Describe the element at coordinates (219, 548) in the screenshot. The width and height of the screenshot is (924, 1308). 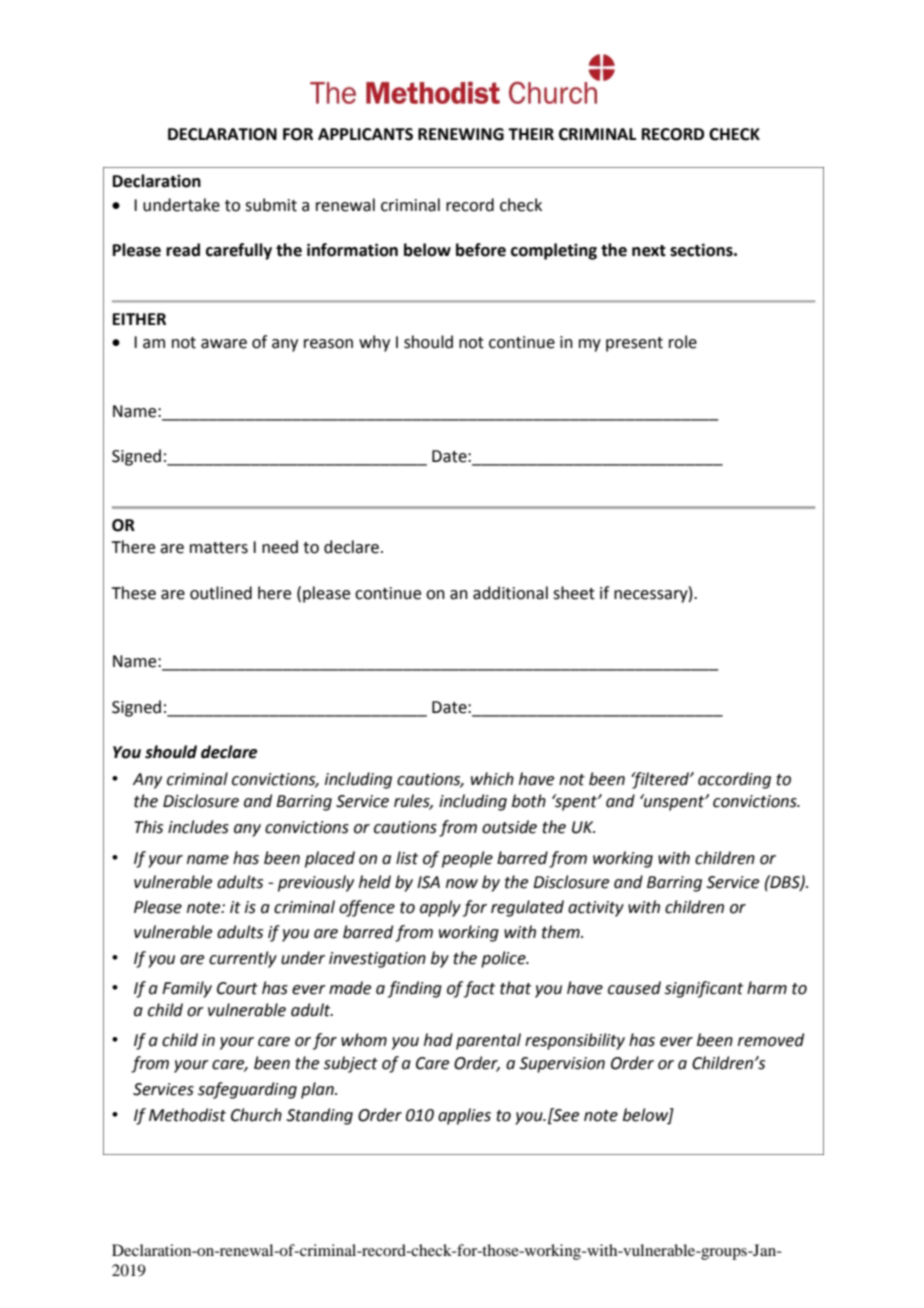
I see `matters` at that location.
